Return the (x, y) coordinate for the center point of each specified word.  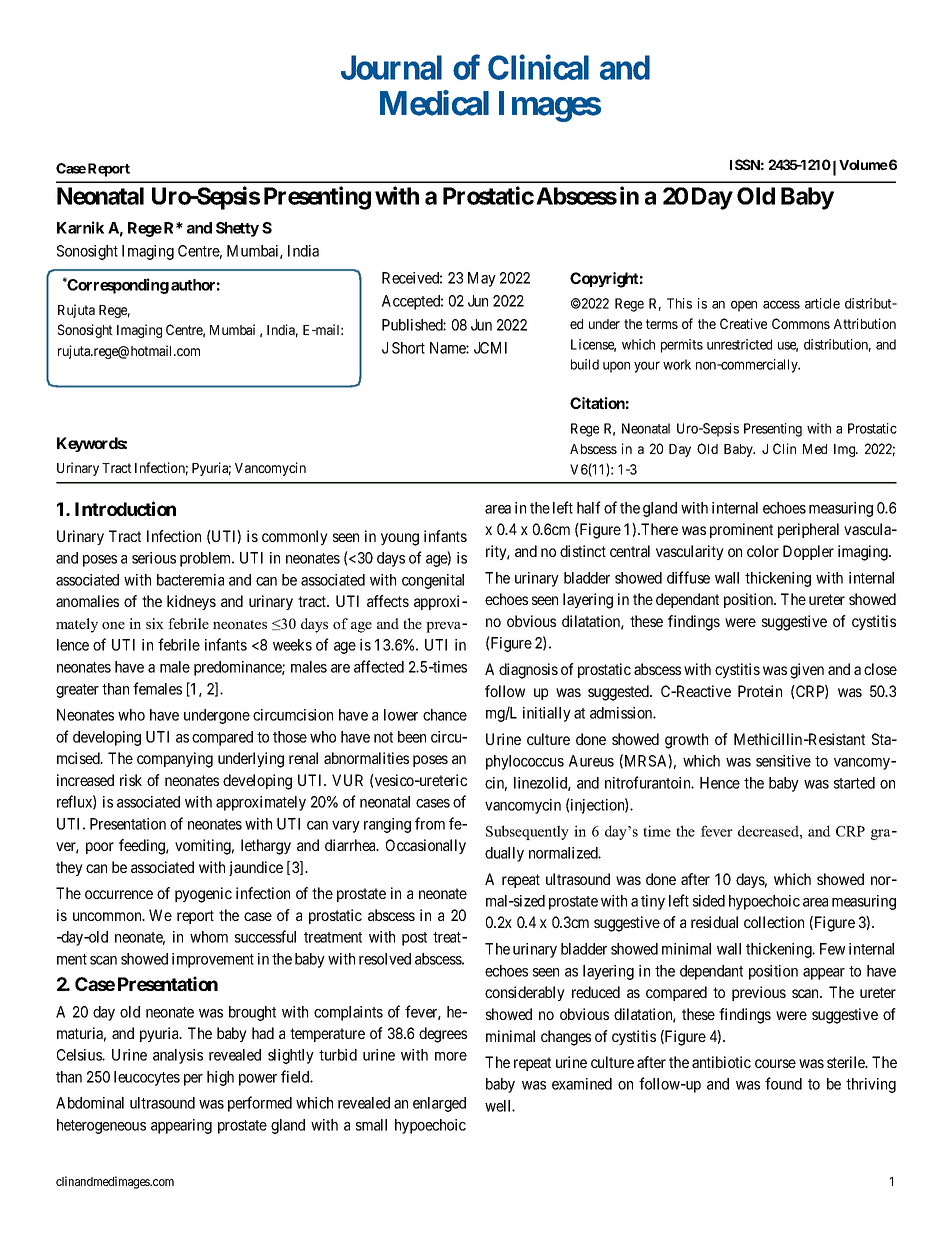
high (220, 1078)
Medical (434, 103)
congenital (433, 581)
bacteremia (190, 580)
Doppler (808, 552)
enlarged (439, 1104)
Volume (863, 165)
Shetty (237, 229)
